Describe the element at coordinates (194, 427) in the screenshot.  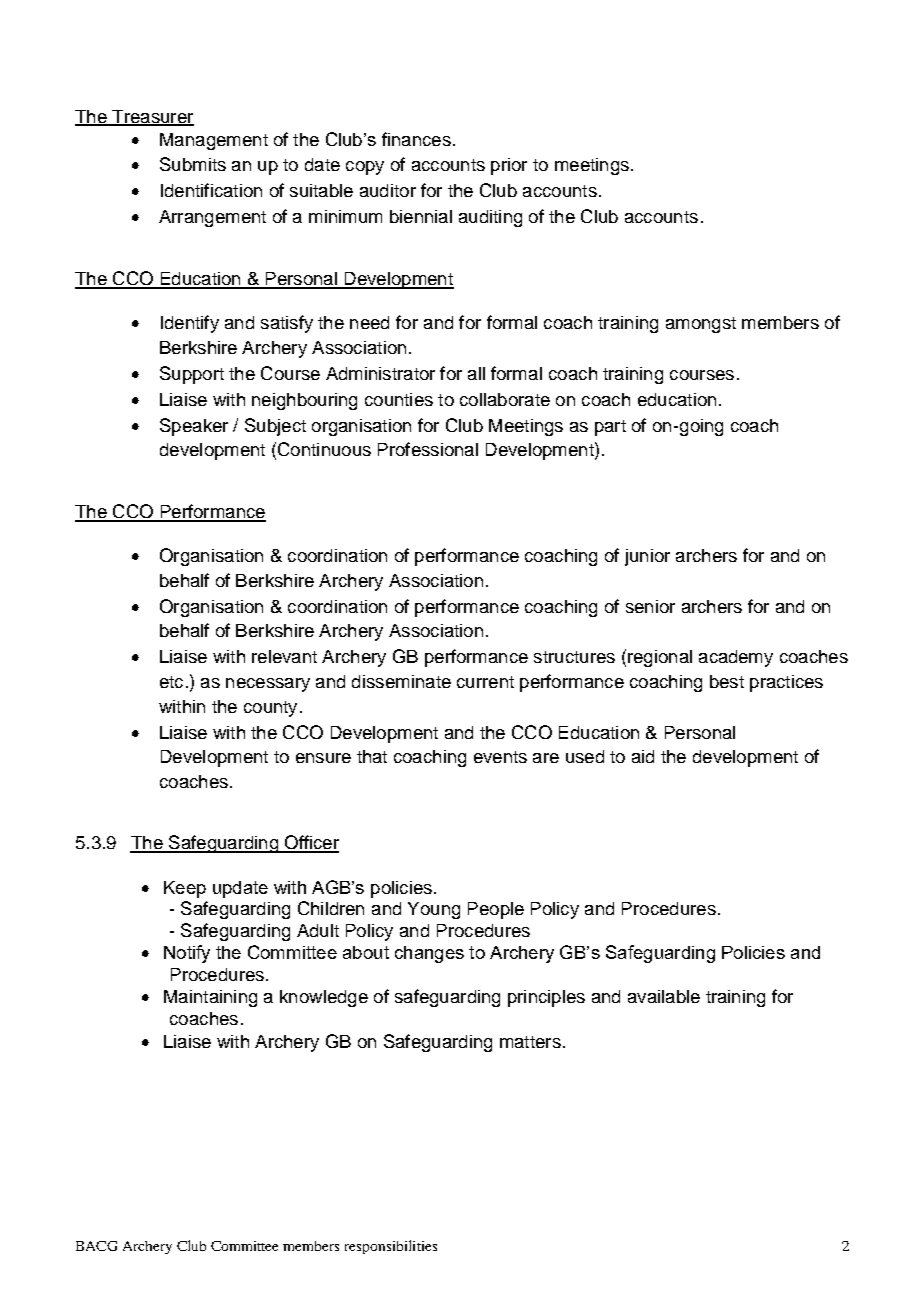
I see `Speaker` at that location.
